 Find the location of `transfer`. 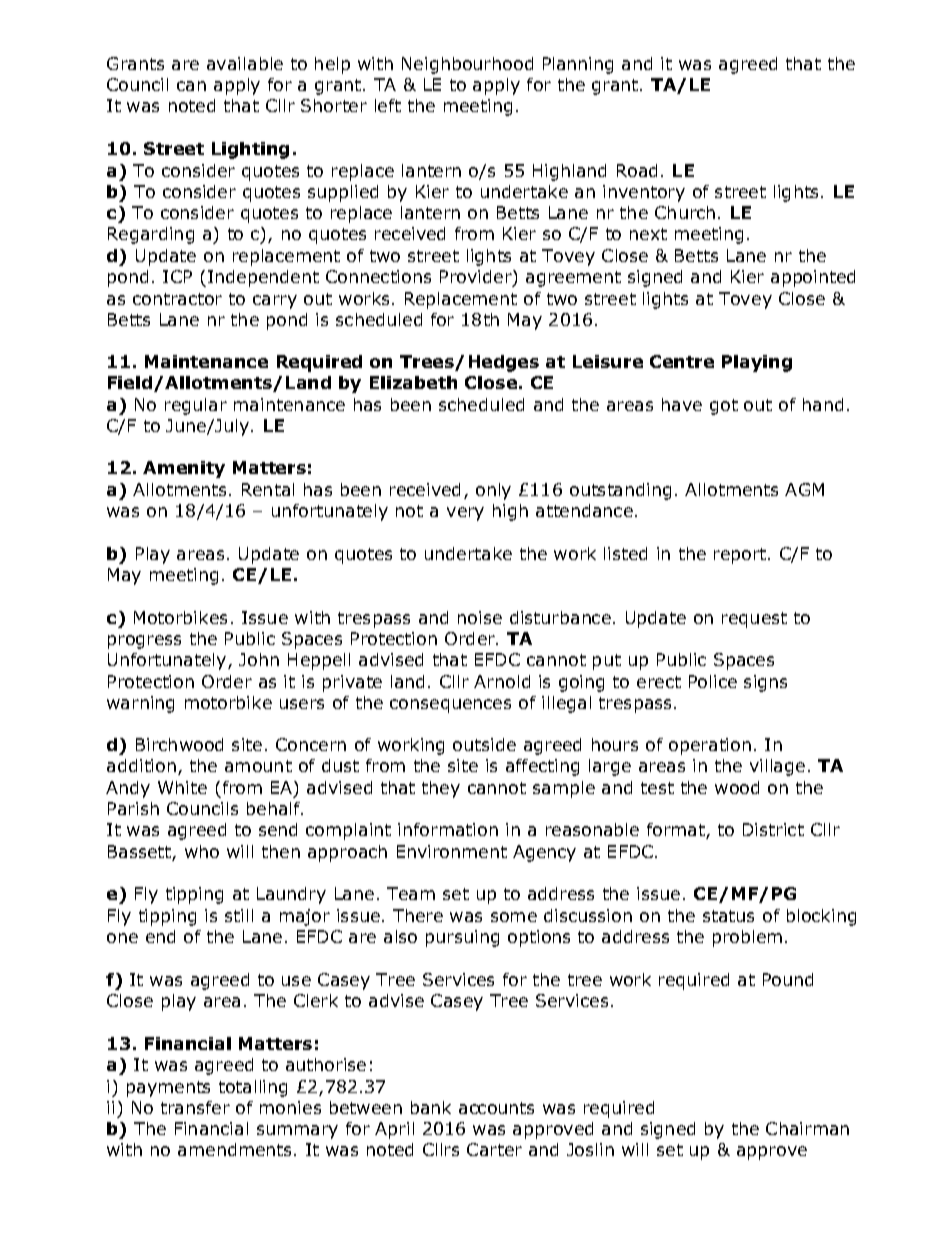

transfer is located at coordinates (195, 1107).
